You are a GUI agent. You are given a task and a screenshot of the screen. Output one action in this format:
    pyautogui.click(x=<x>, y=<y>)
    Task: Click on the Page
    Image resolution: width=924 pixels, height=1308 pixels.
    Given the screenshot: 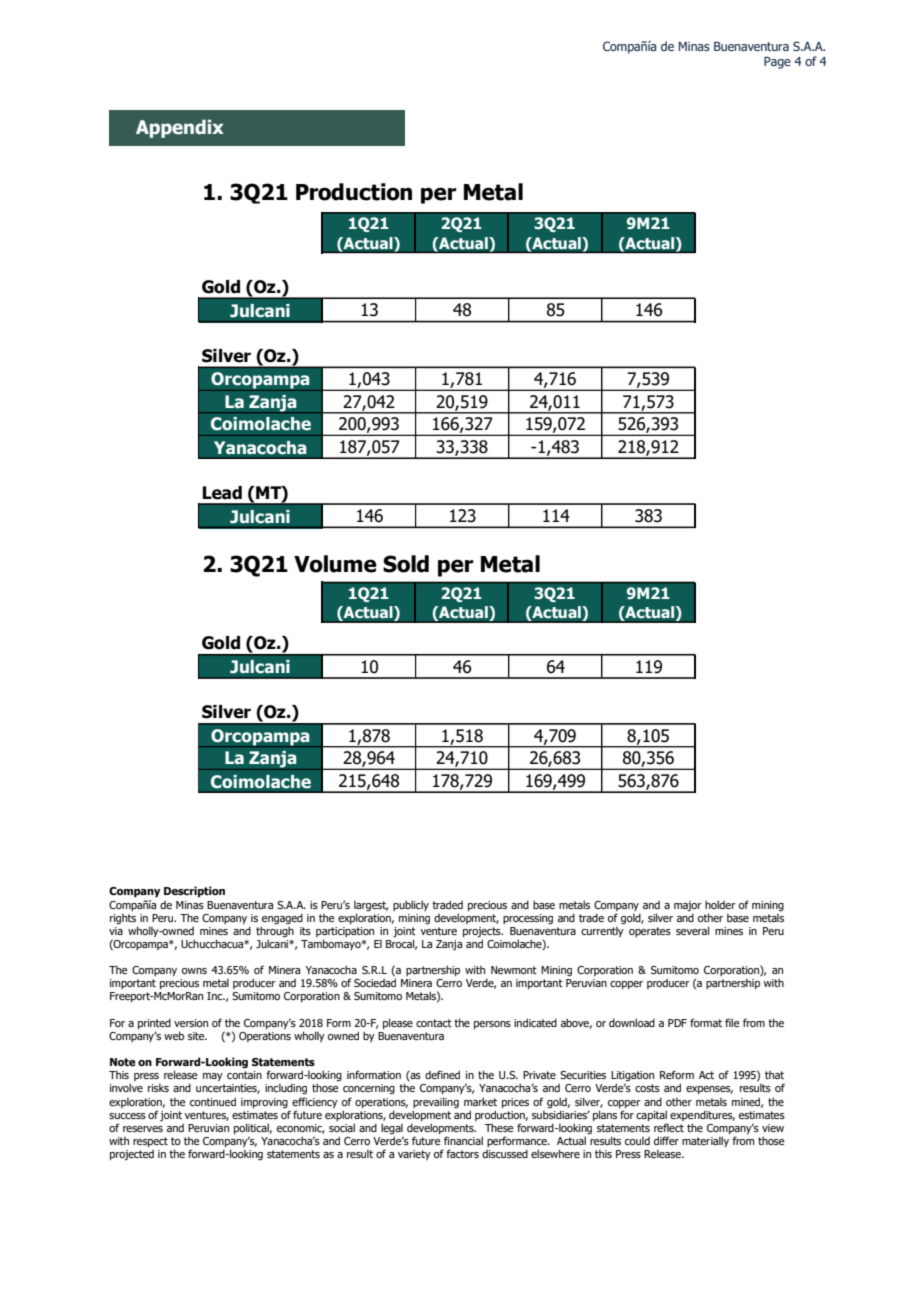 What is the action you would take?
    pyautogui.click(x=777, y=63)
